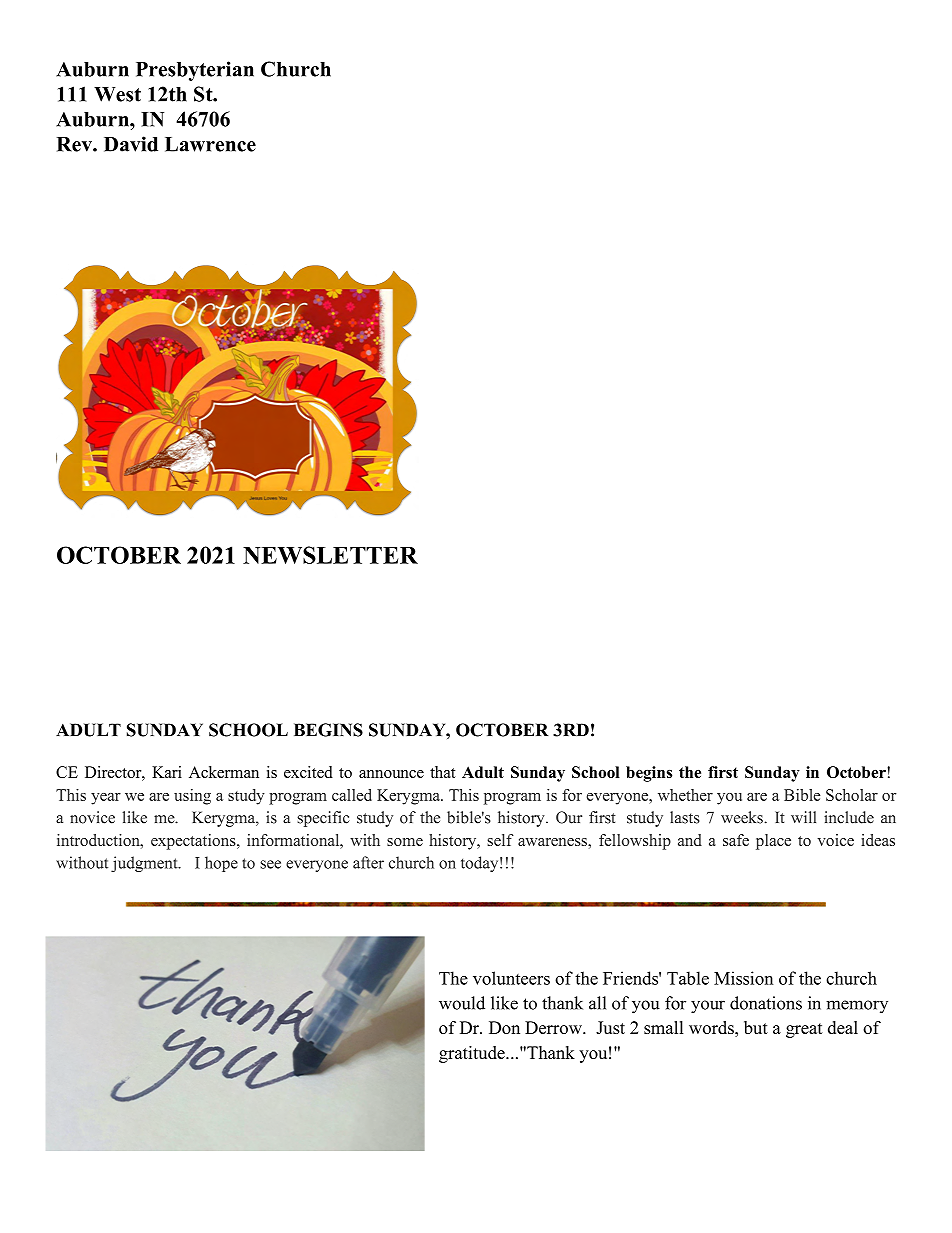 This image has width=952, height=1233. What do you see at coordinates (330, 555) in the image?
I see `NEWSLETTER` at bounding box center [330, 555].
